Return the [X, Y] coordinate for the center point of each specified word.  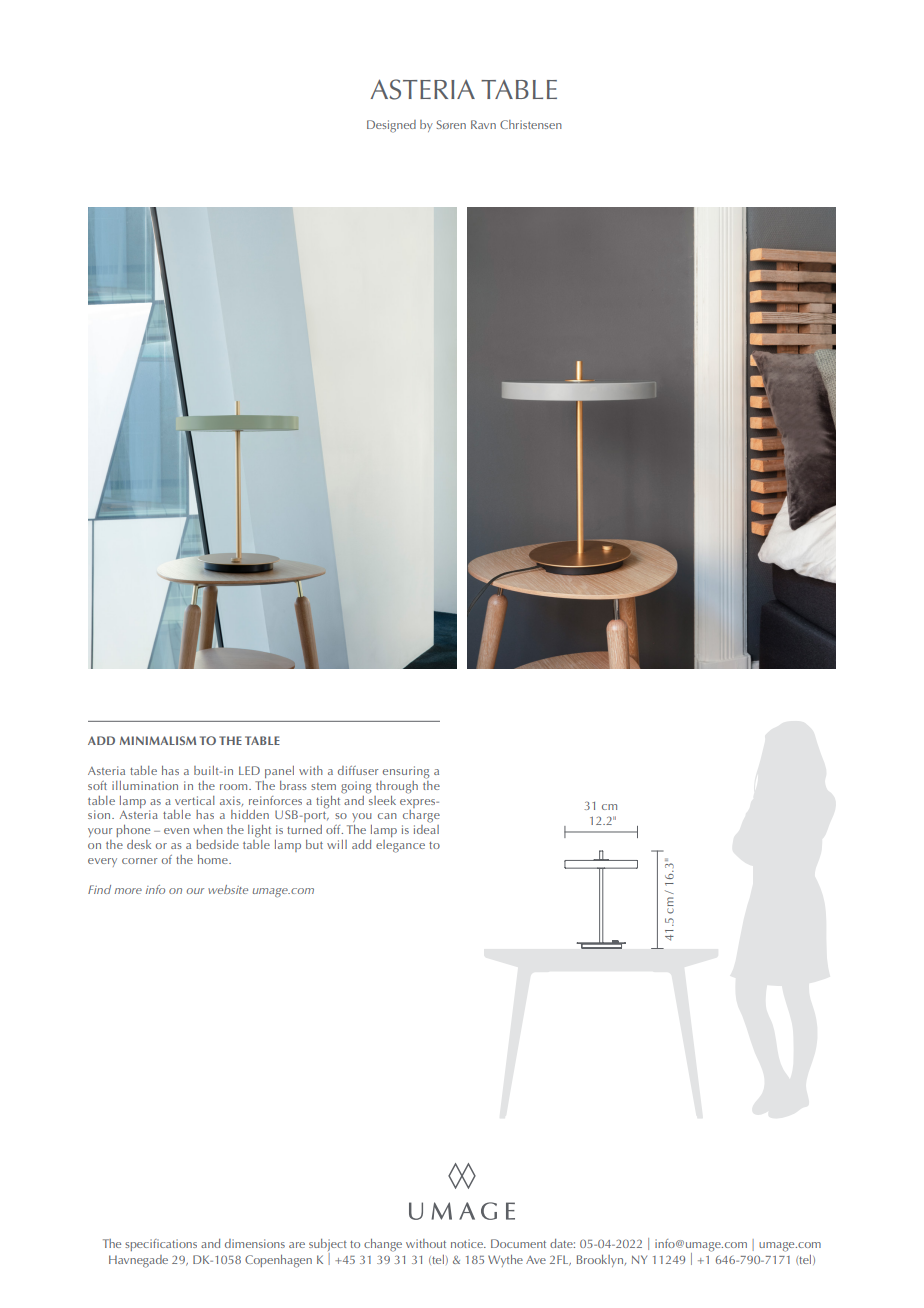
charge [421, 816]
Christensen [531, 124]
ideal [426, 829]
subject [328, 1246]
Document [518, 1243]
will [337, 844]
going [356, 787]
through [397, 787]
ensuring [406, 772]
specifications [161, 1245]
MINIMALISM [158, 740]
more [128, 891]
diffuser [358, 770]
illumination [145, 785]
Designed [391, 126]
